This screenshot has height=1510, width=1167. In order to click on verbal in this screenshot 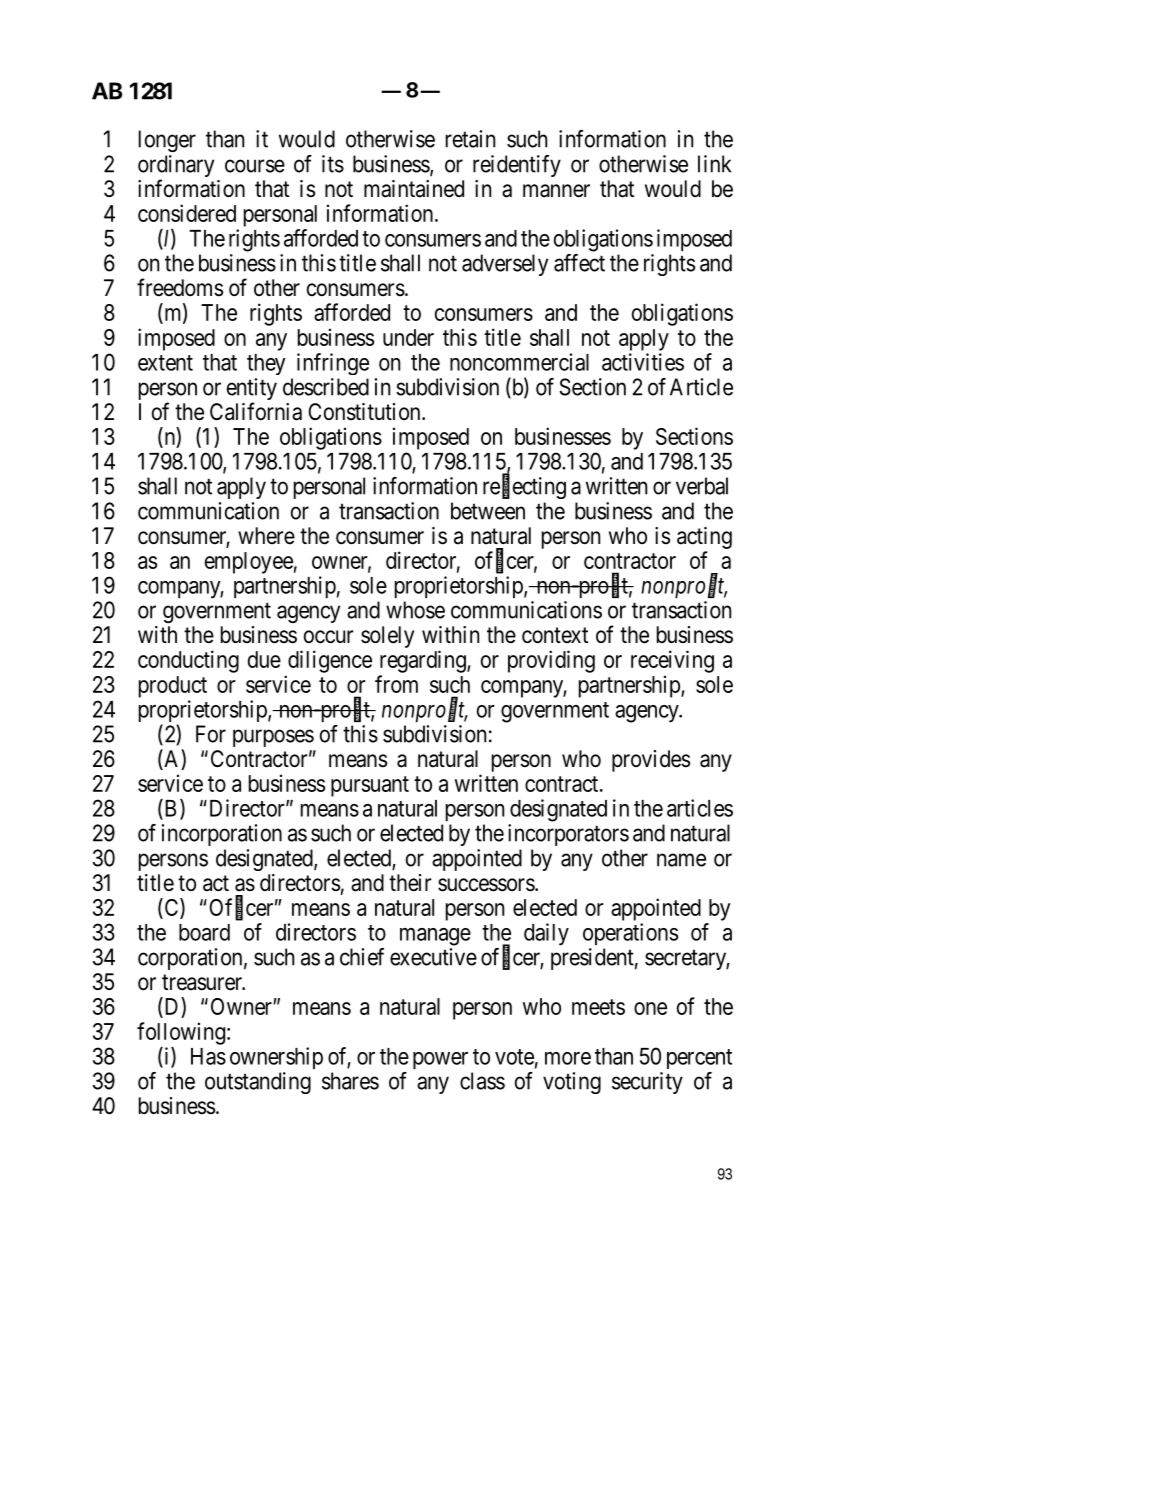, I will do `click(702, 486)`.
